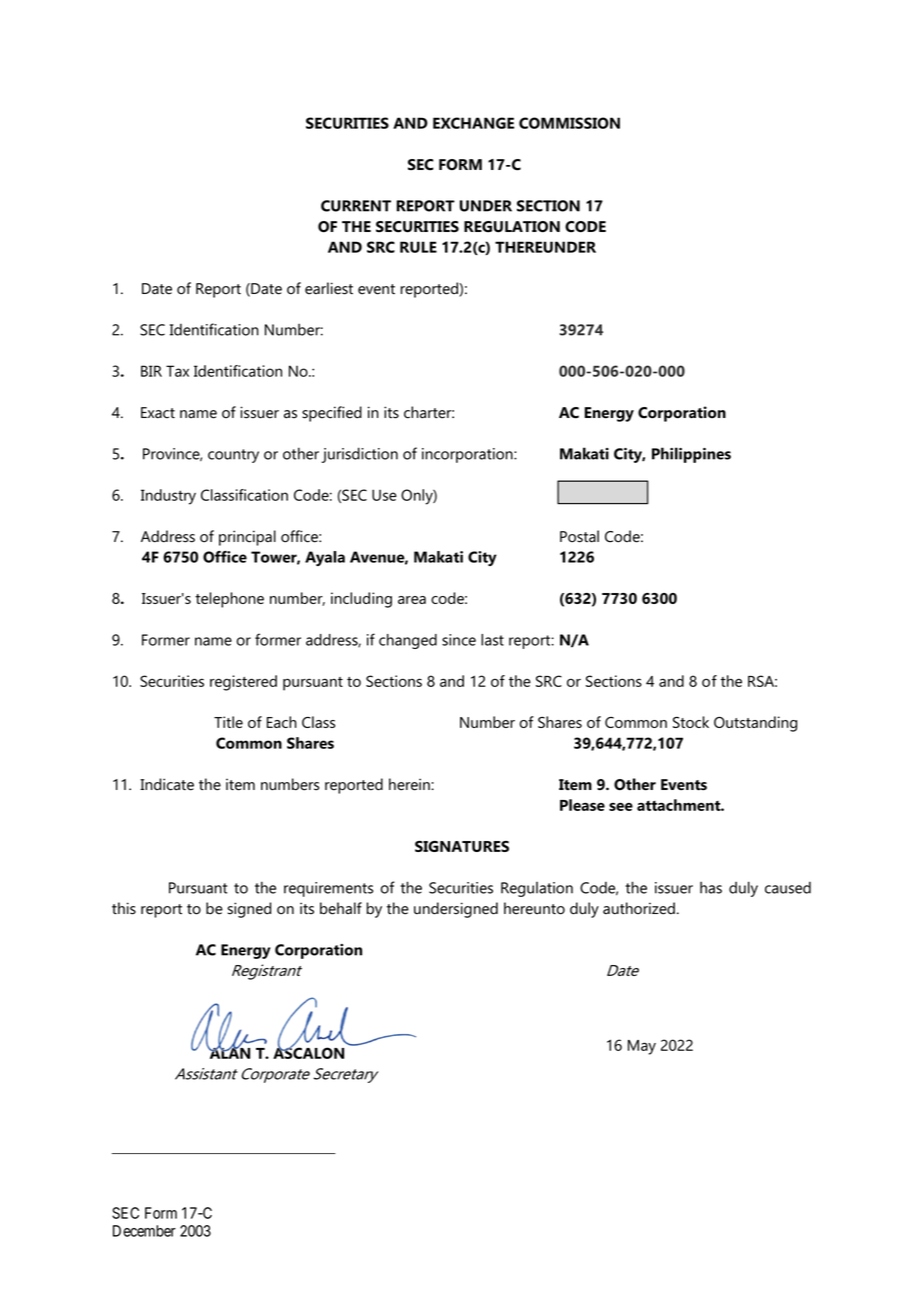 This page has width=924, height=1308. Describe the element at coordinates (569, 123) in the page. I see `COMMISSION` at that location.
